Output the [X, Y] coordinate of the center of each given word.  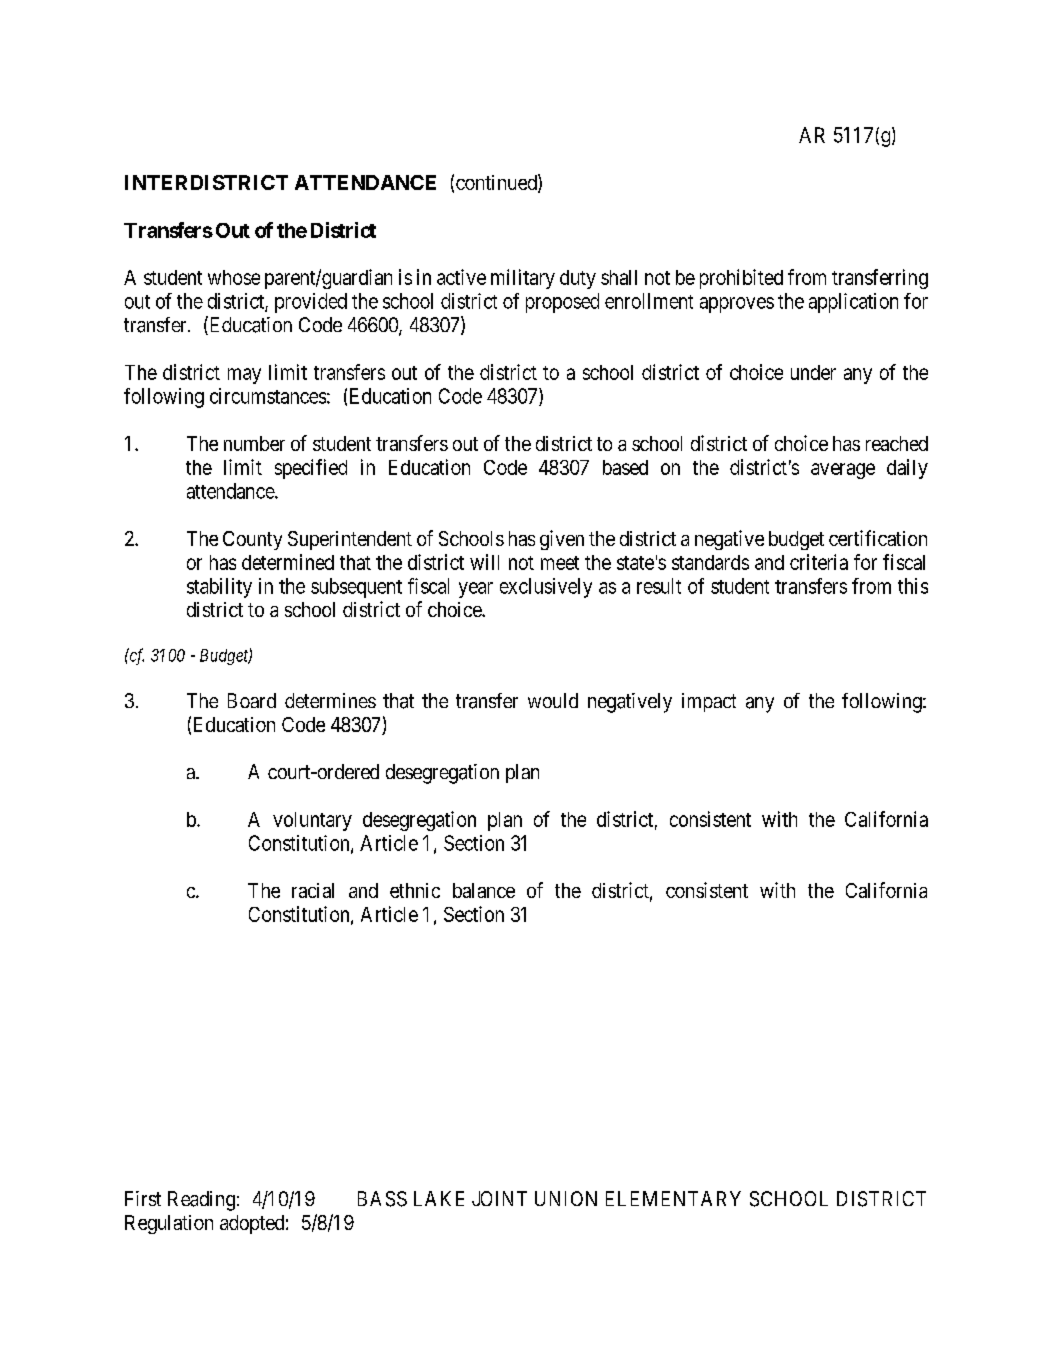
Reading [201, 1201]
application [853, 303]
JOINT [499, 1198]
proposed [562, 303]
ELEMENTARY [673, 1198]
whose [234, 277]
